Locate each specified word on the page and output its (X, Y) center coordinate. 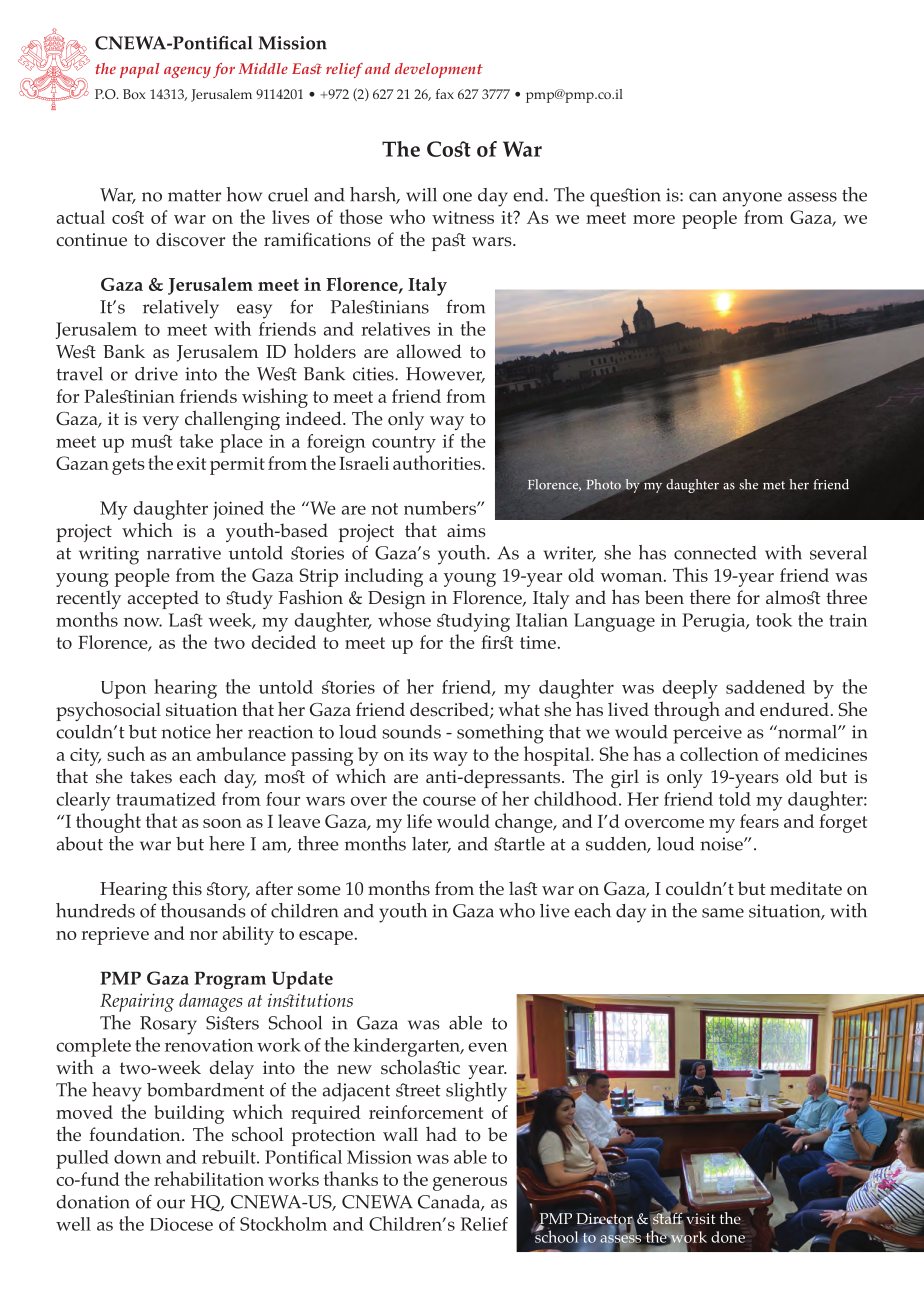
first (497, 642)
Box (134, 94)
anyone (752, 199)
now (143, 622)
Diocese (181, 1224)
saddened (765, 687)
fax (445, 94)
